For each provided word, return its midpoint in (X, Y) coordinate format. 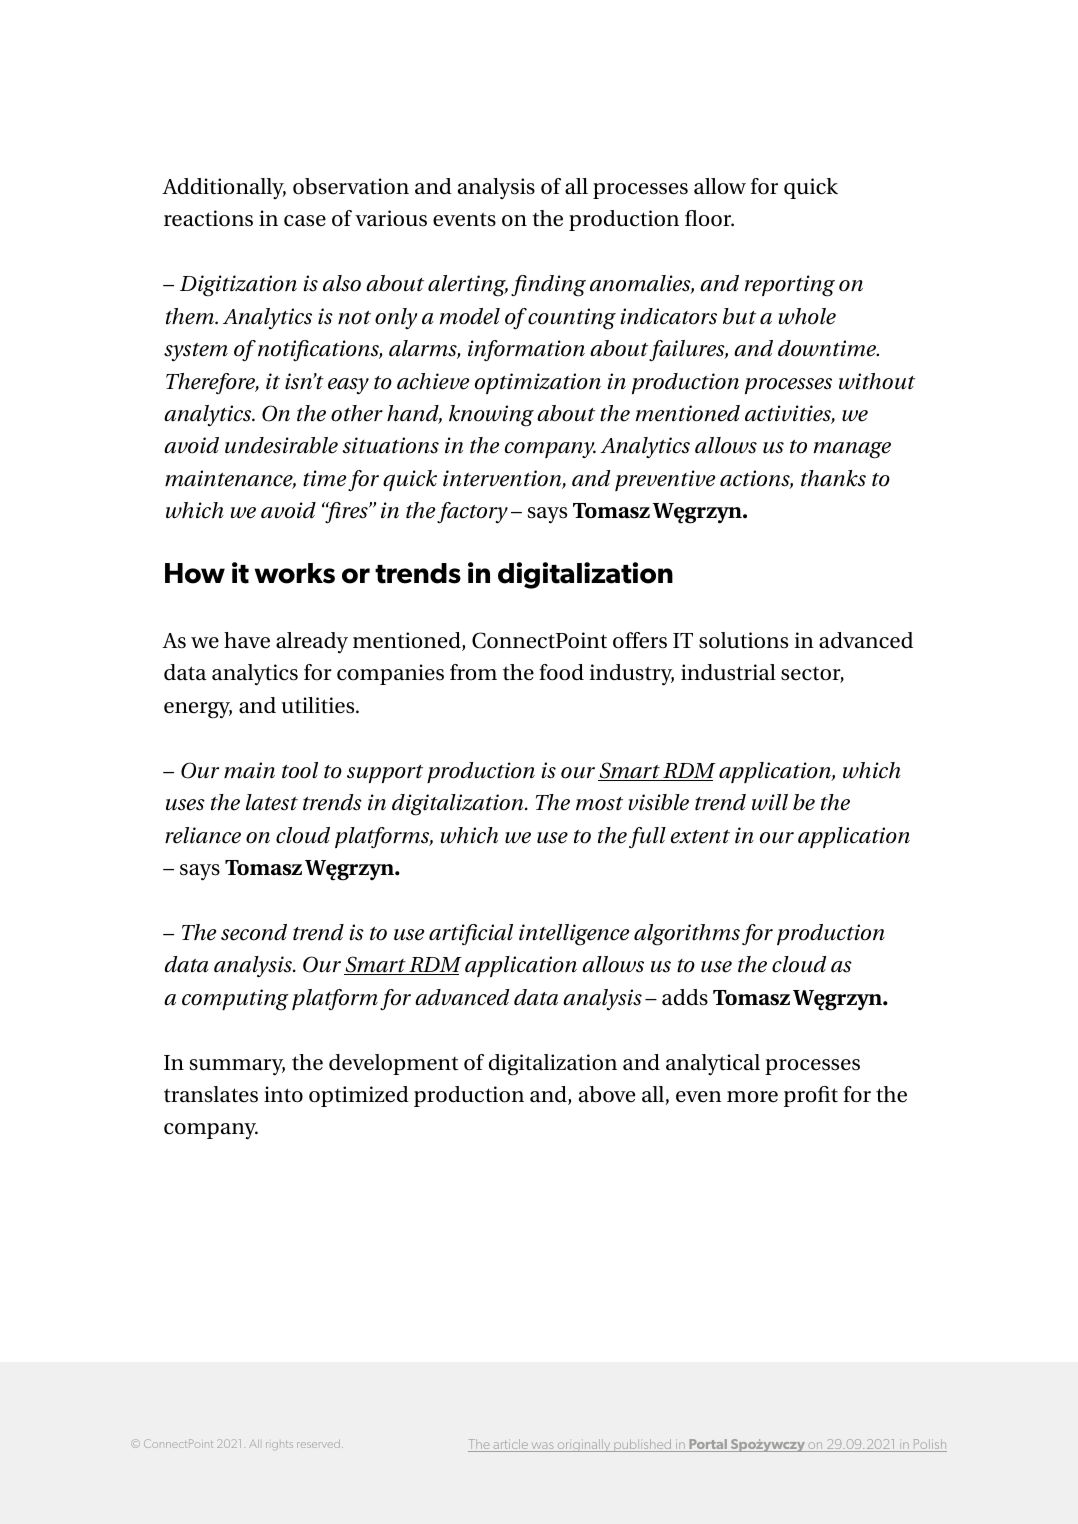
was (542, 1447)
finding (548, 286)
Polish (929, 1445)
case (305, 221)
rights (279, 1445)
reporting (790, 286)
